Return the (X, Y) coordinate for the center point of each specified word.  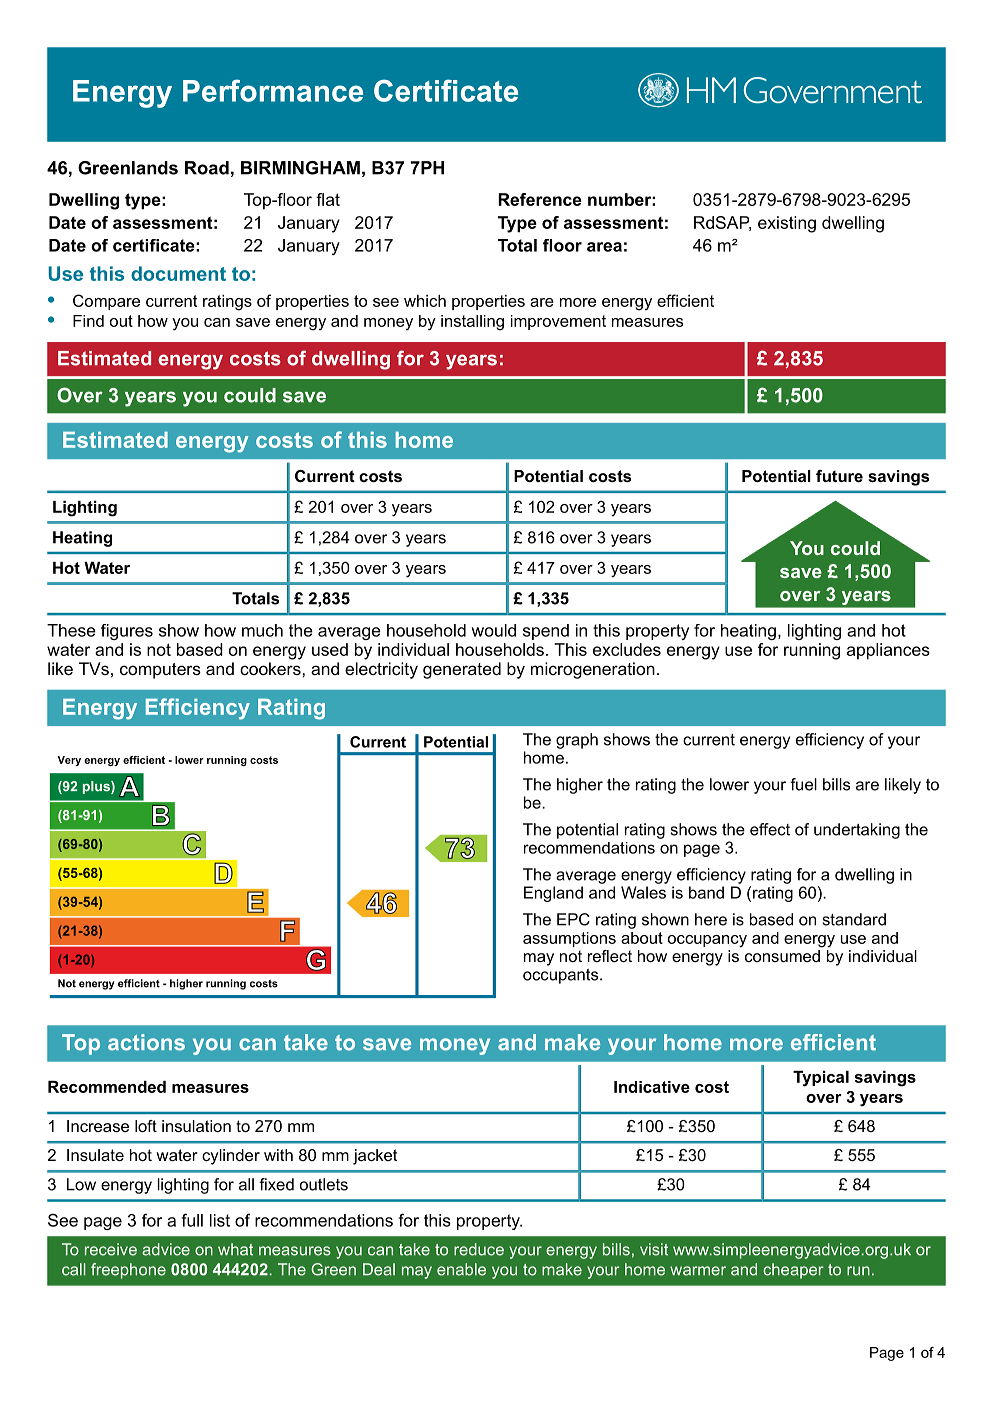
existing (787, 224)
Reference (540, 199)
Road (207, 168)
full (192, 1220)
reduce (479, 1249)
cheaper (793, 1271)
